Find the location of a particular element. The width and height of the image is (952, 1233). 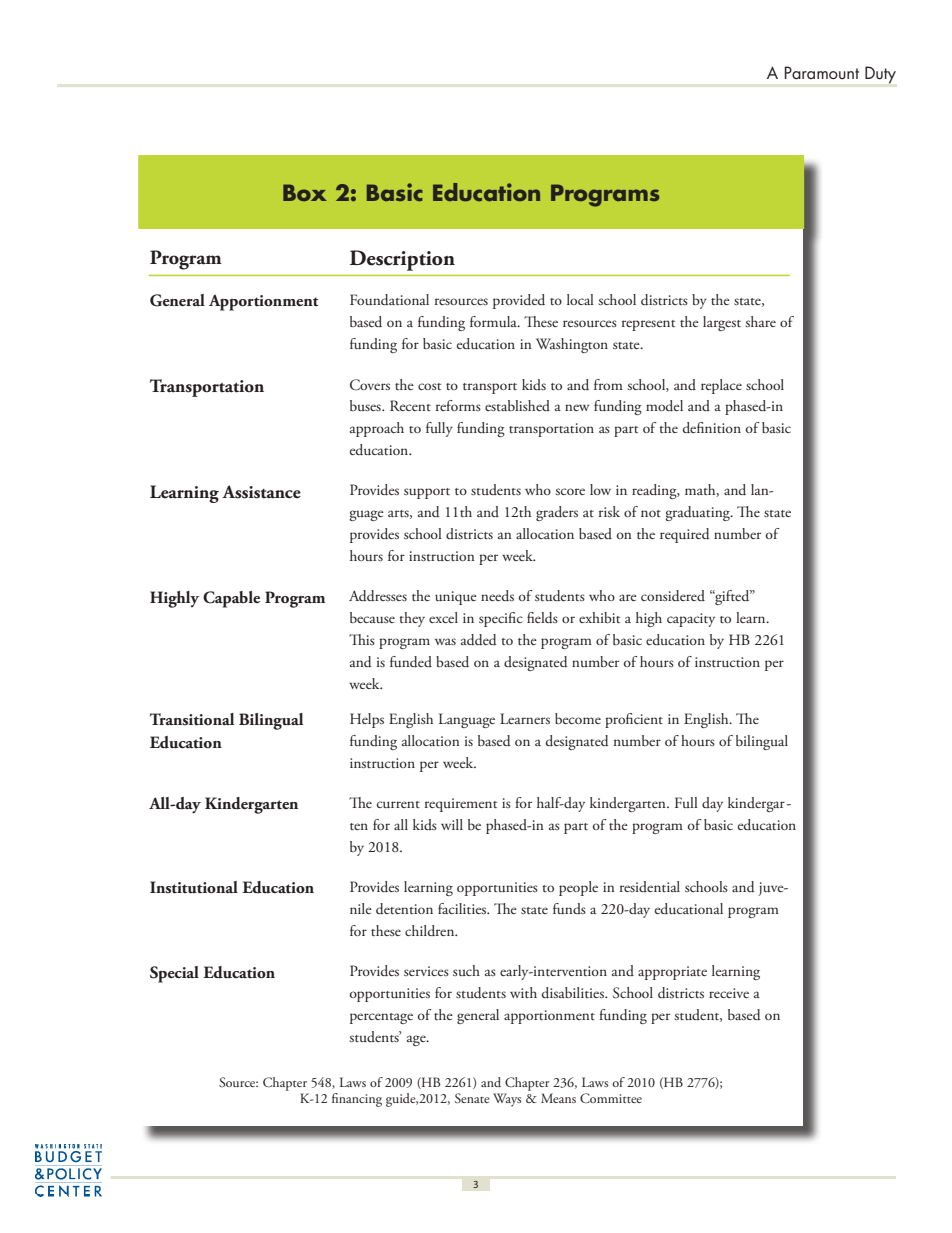

share is located at coordinates (761, 321).
